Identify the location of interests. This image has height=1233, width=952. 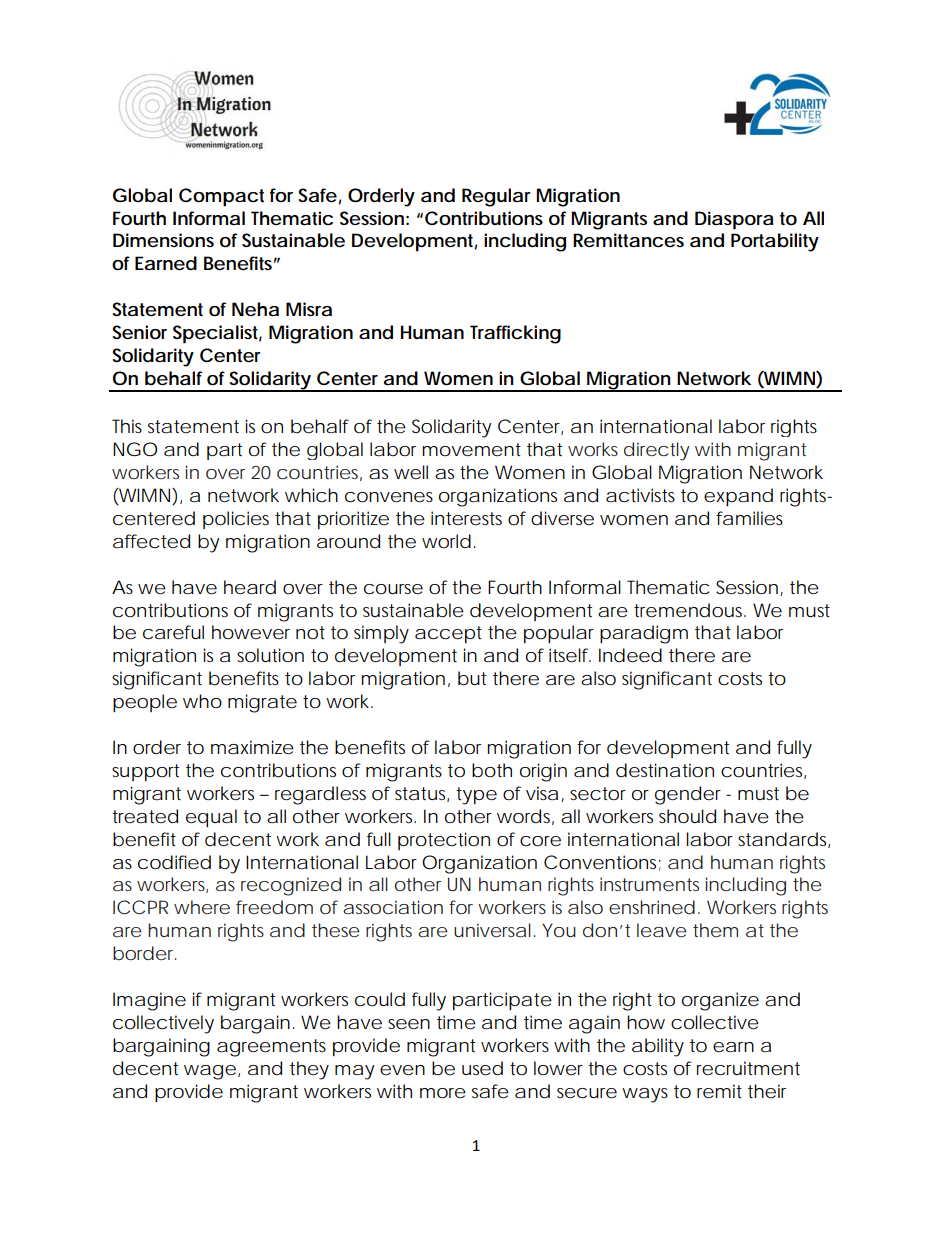
(466, 518).
